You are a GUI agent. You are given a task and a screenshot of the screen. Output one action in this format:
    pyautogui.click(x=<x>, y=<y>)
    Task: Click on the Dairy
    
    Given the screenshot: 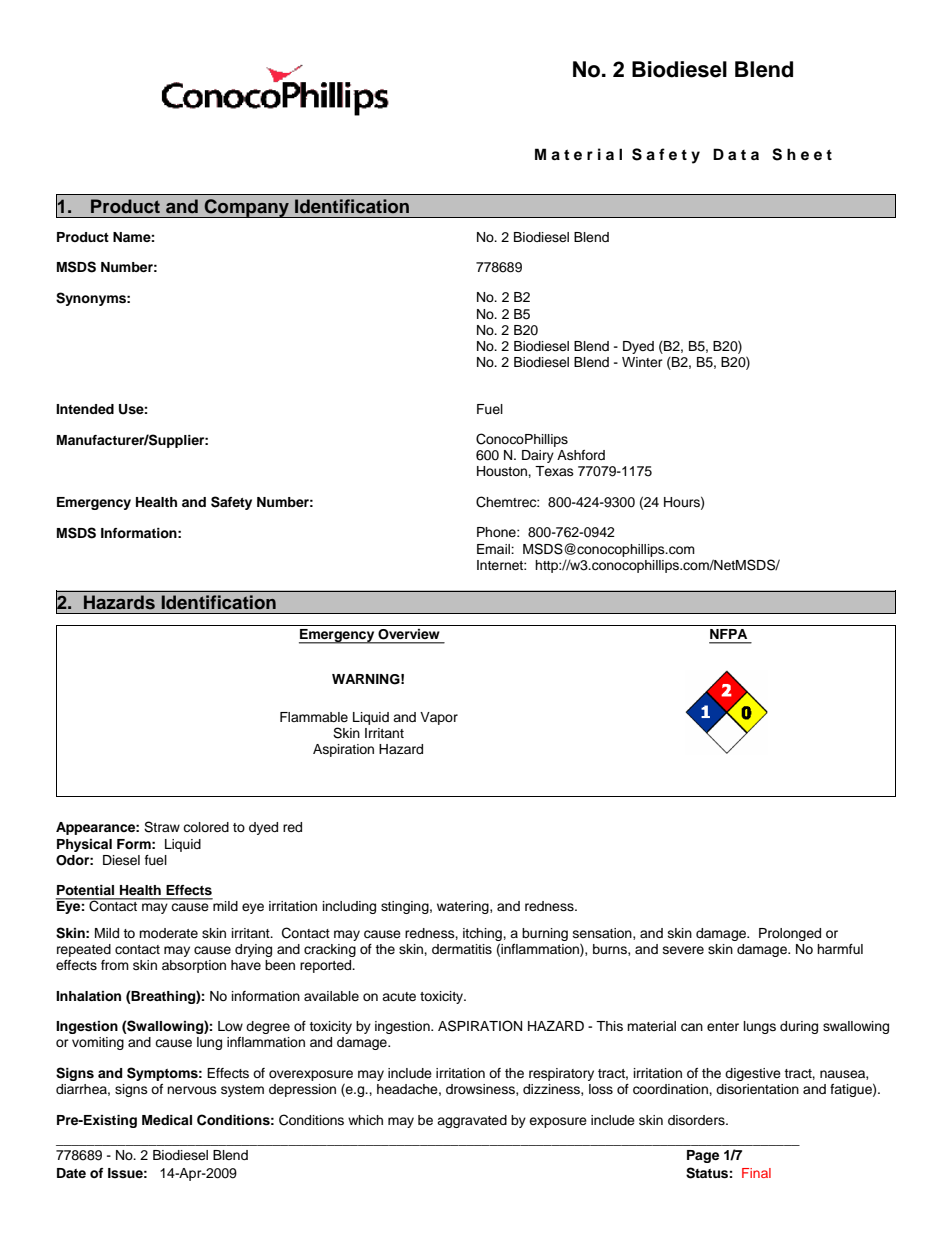 What is the action you would take?
    pyautogui.click(x=538, y=456)
